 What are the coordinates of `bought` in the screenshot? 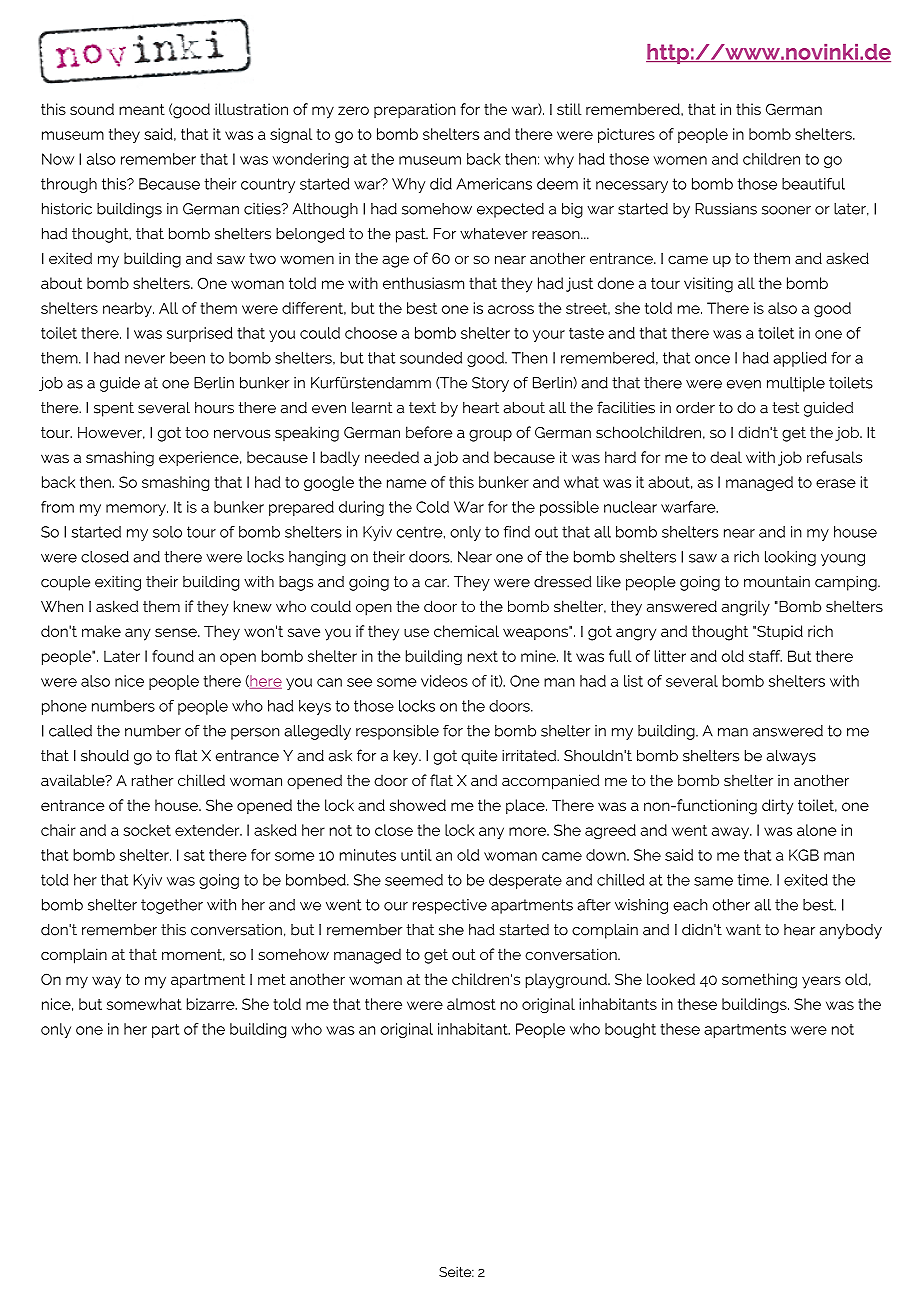 It's located at (630, 1030).
